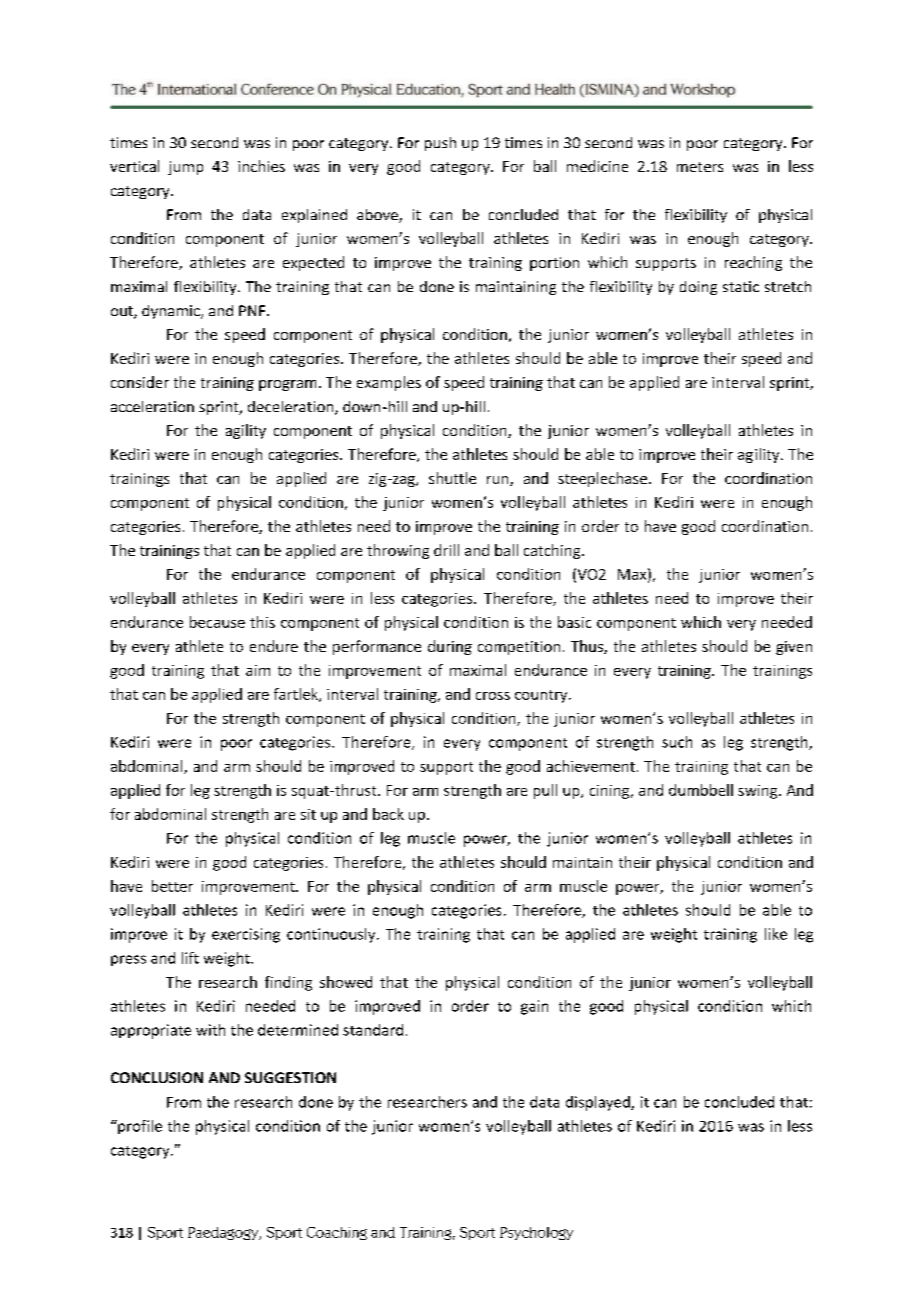 The image size is (924, 1307). What do you see at coordinates (217, 622) in the screenshot?
I see `because` at bounding box center [217, 622].
